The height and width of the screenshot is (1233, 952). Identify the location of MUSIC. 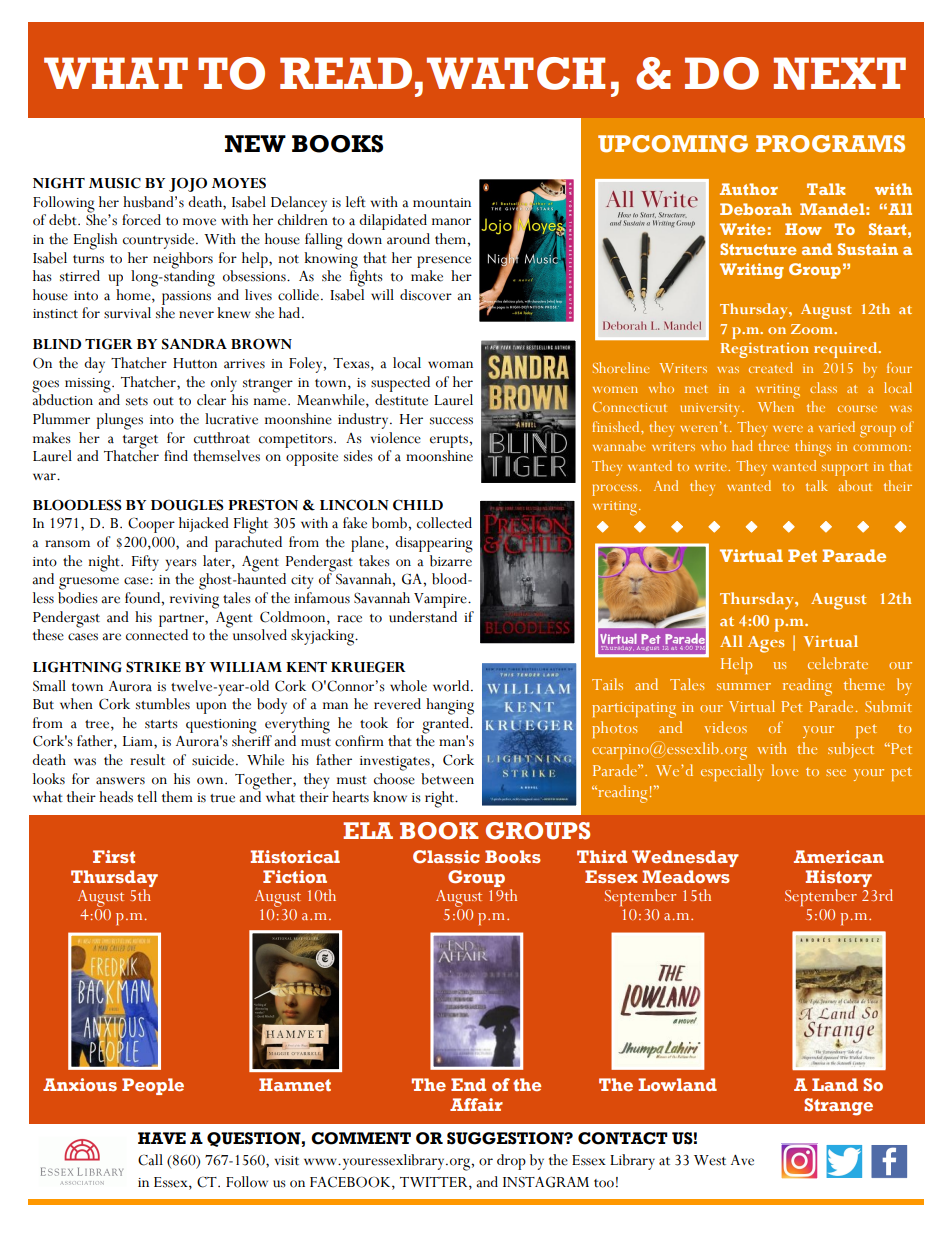
(115, 183).
